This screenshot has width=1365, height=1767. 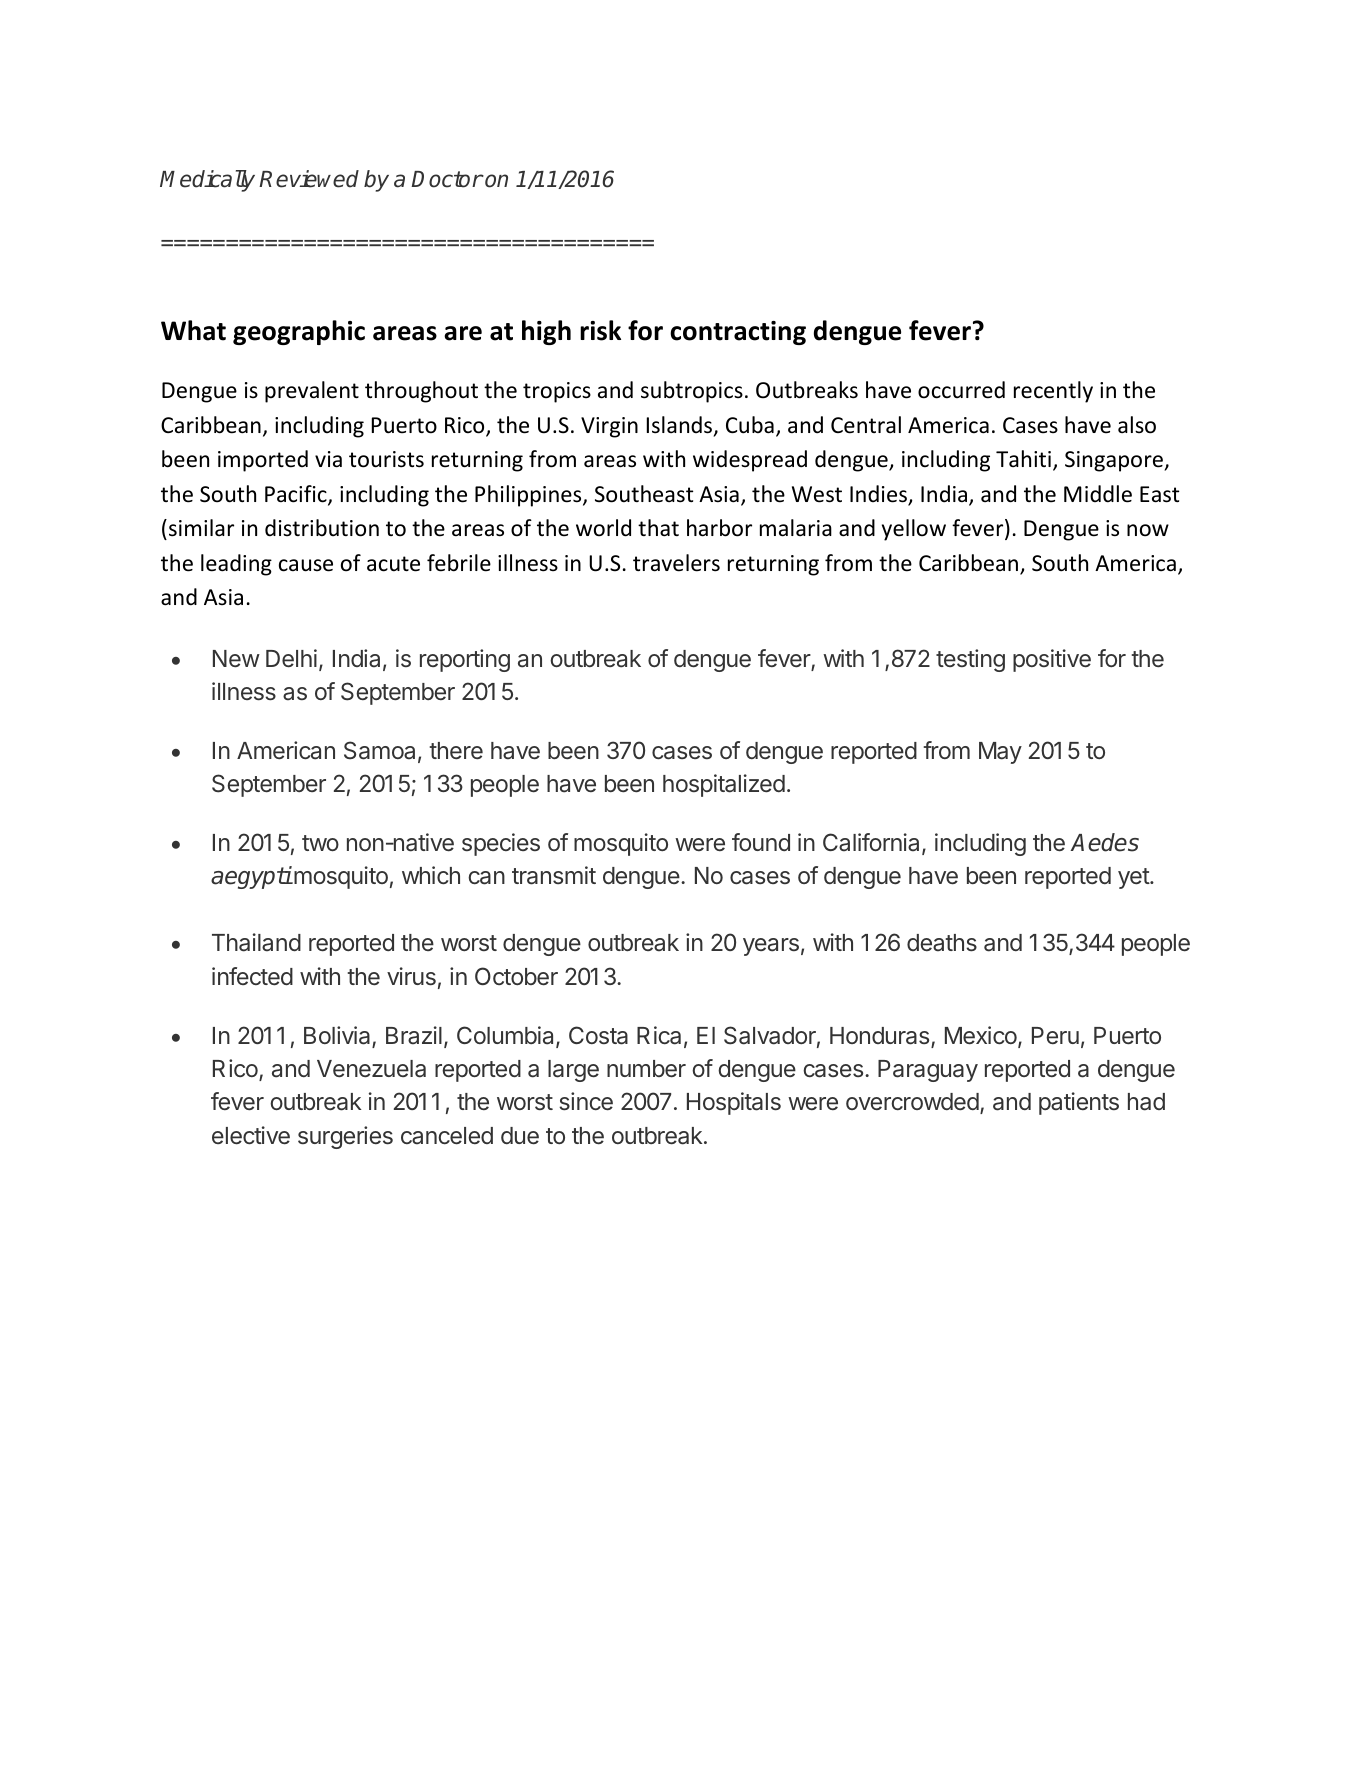 I want to click on surgeries, so click(x=345, y=1137).
